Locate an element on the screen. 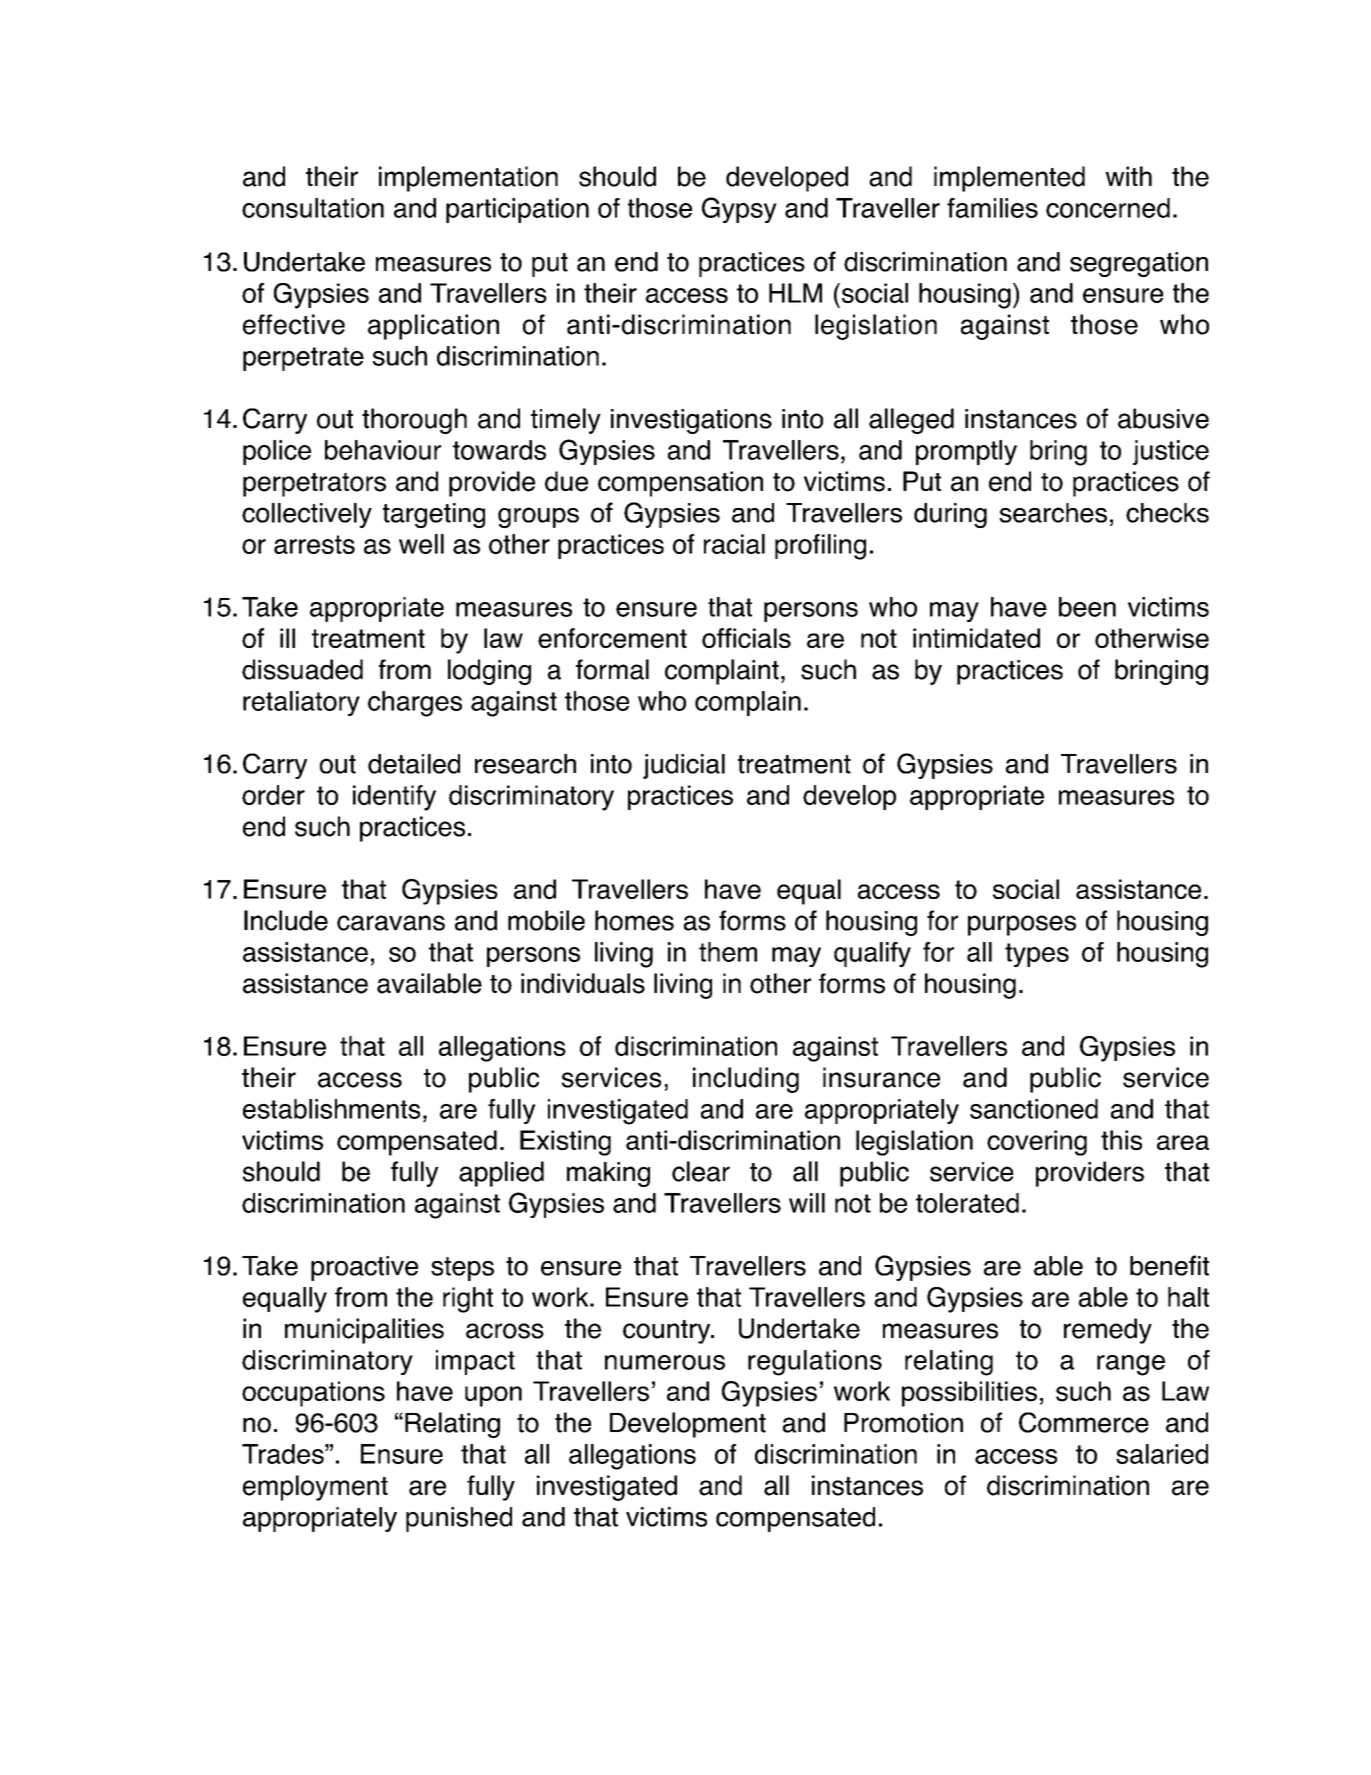 The width and height of the screenshot is (1371, 1775). officials is located at coordinates (746, 638).
